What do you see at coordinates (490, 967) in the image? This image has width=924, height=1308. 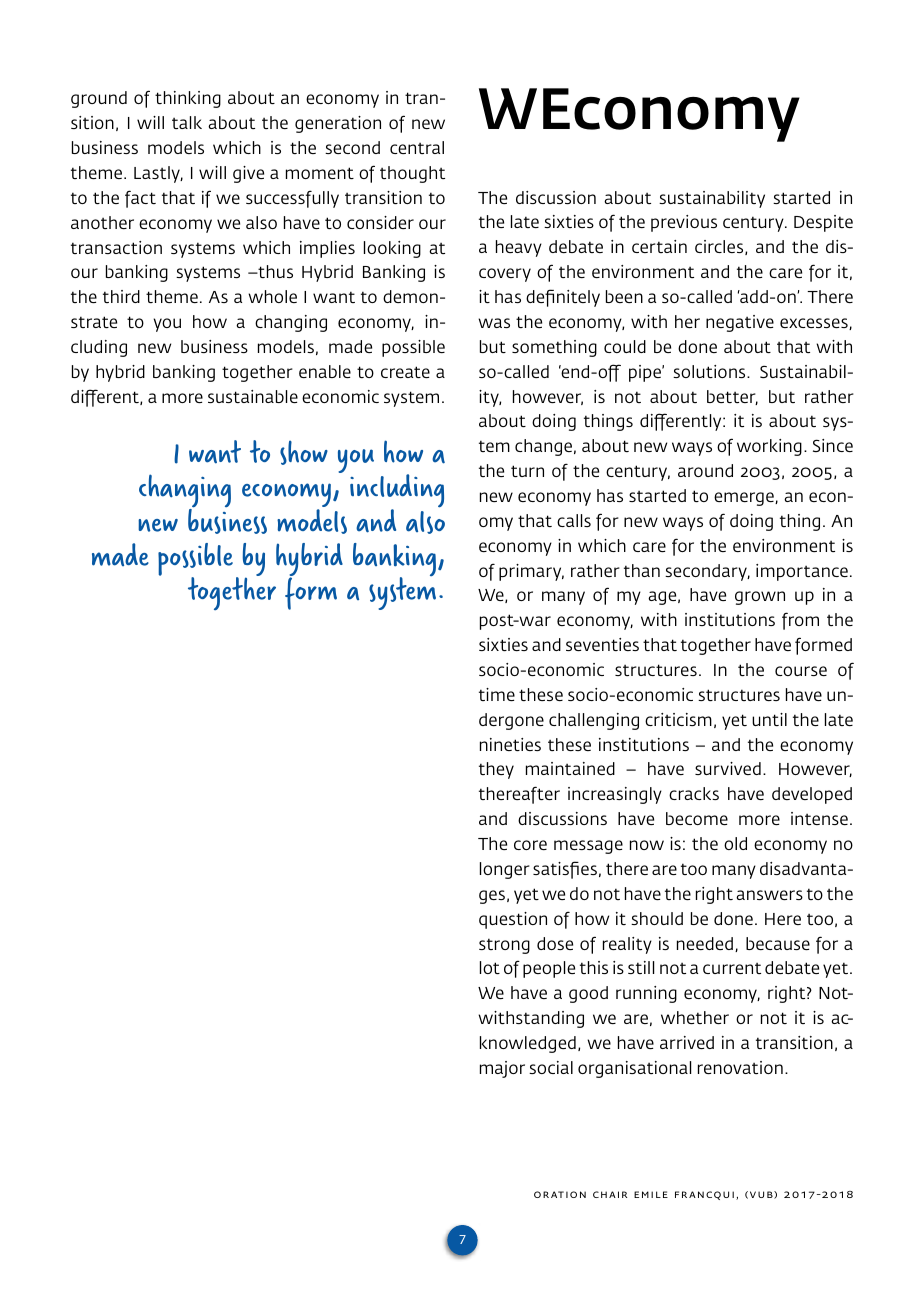 I see `lot` at bounding box center [490, 967].
